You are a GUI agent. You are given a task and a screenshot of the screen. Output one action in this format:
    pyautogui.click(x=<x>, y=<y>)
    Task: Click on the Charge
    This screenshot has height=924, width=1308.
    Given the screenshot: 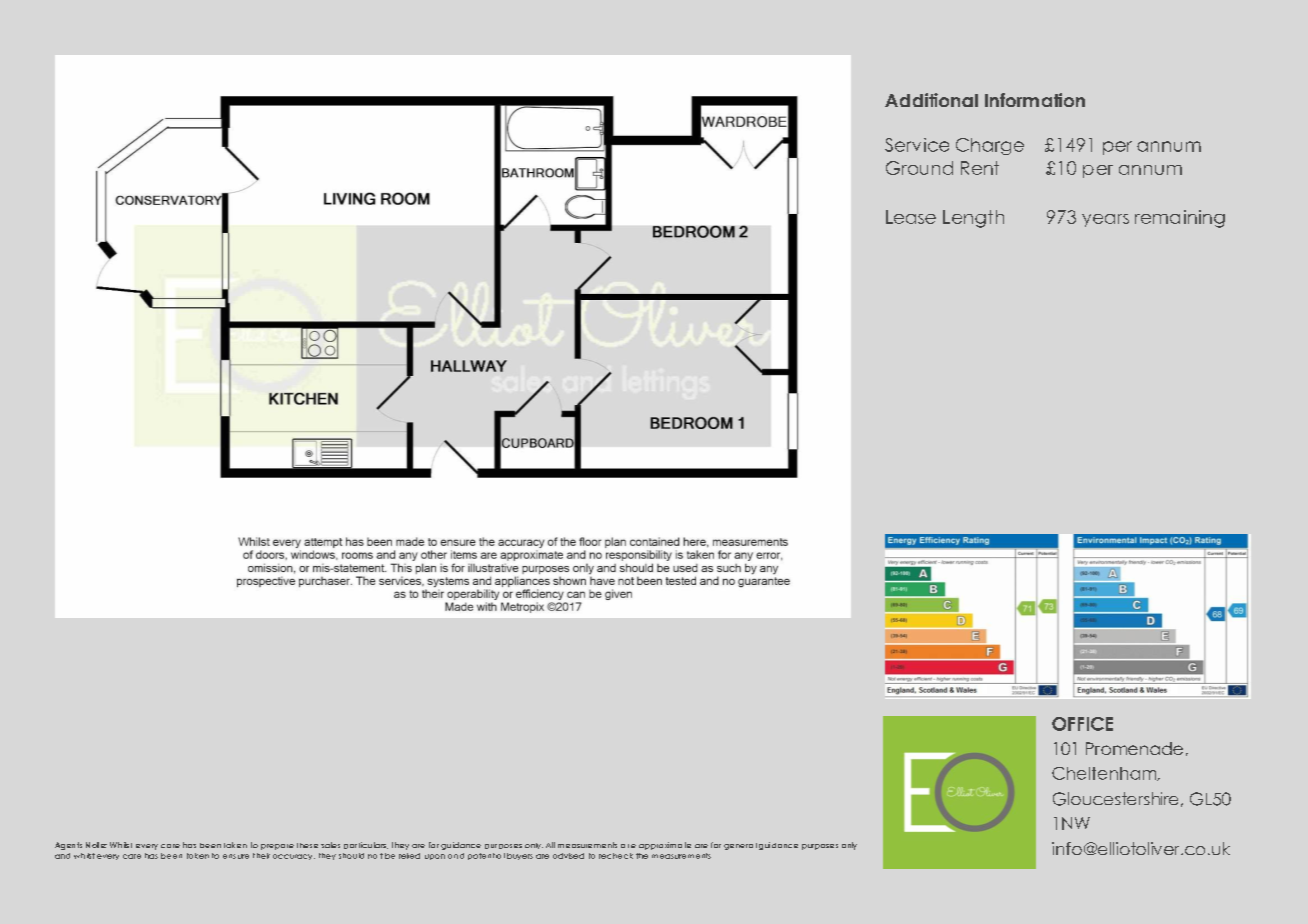 What is the action you would take?
    pyautogui.click(x=990, y=146)
